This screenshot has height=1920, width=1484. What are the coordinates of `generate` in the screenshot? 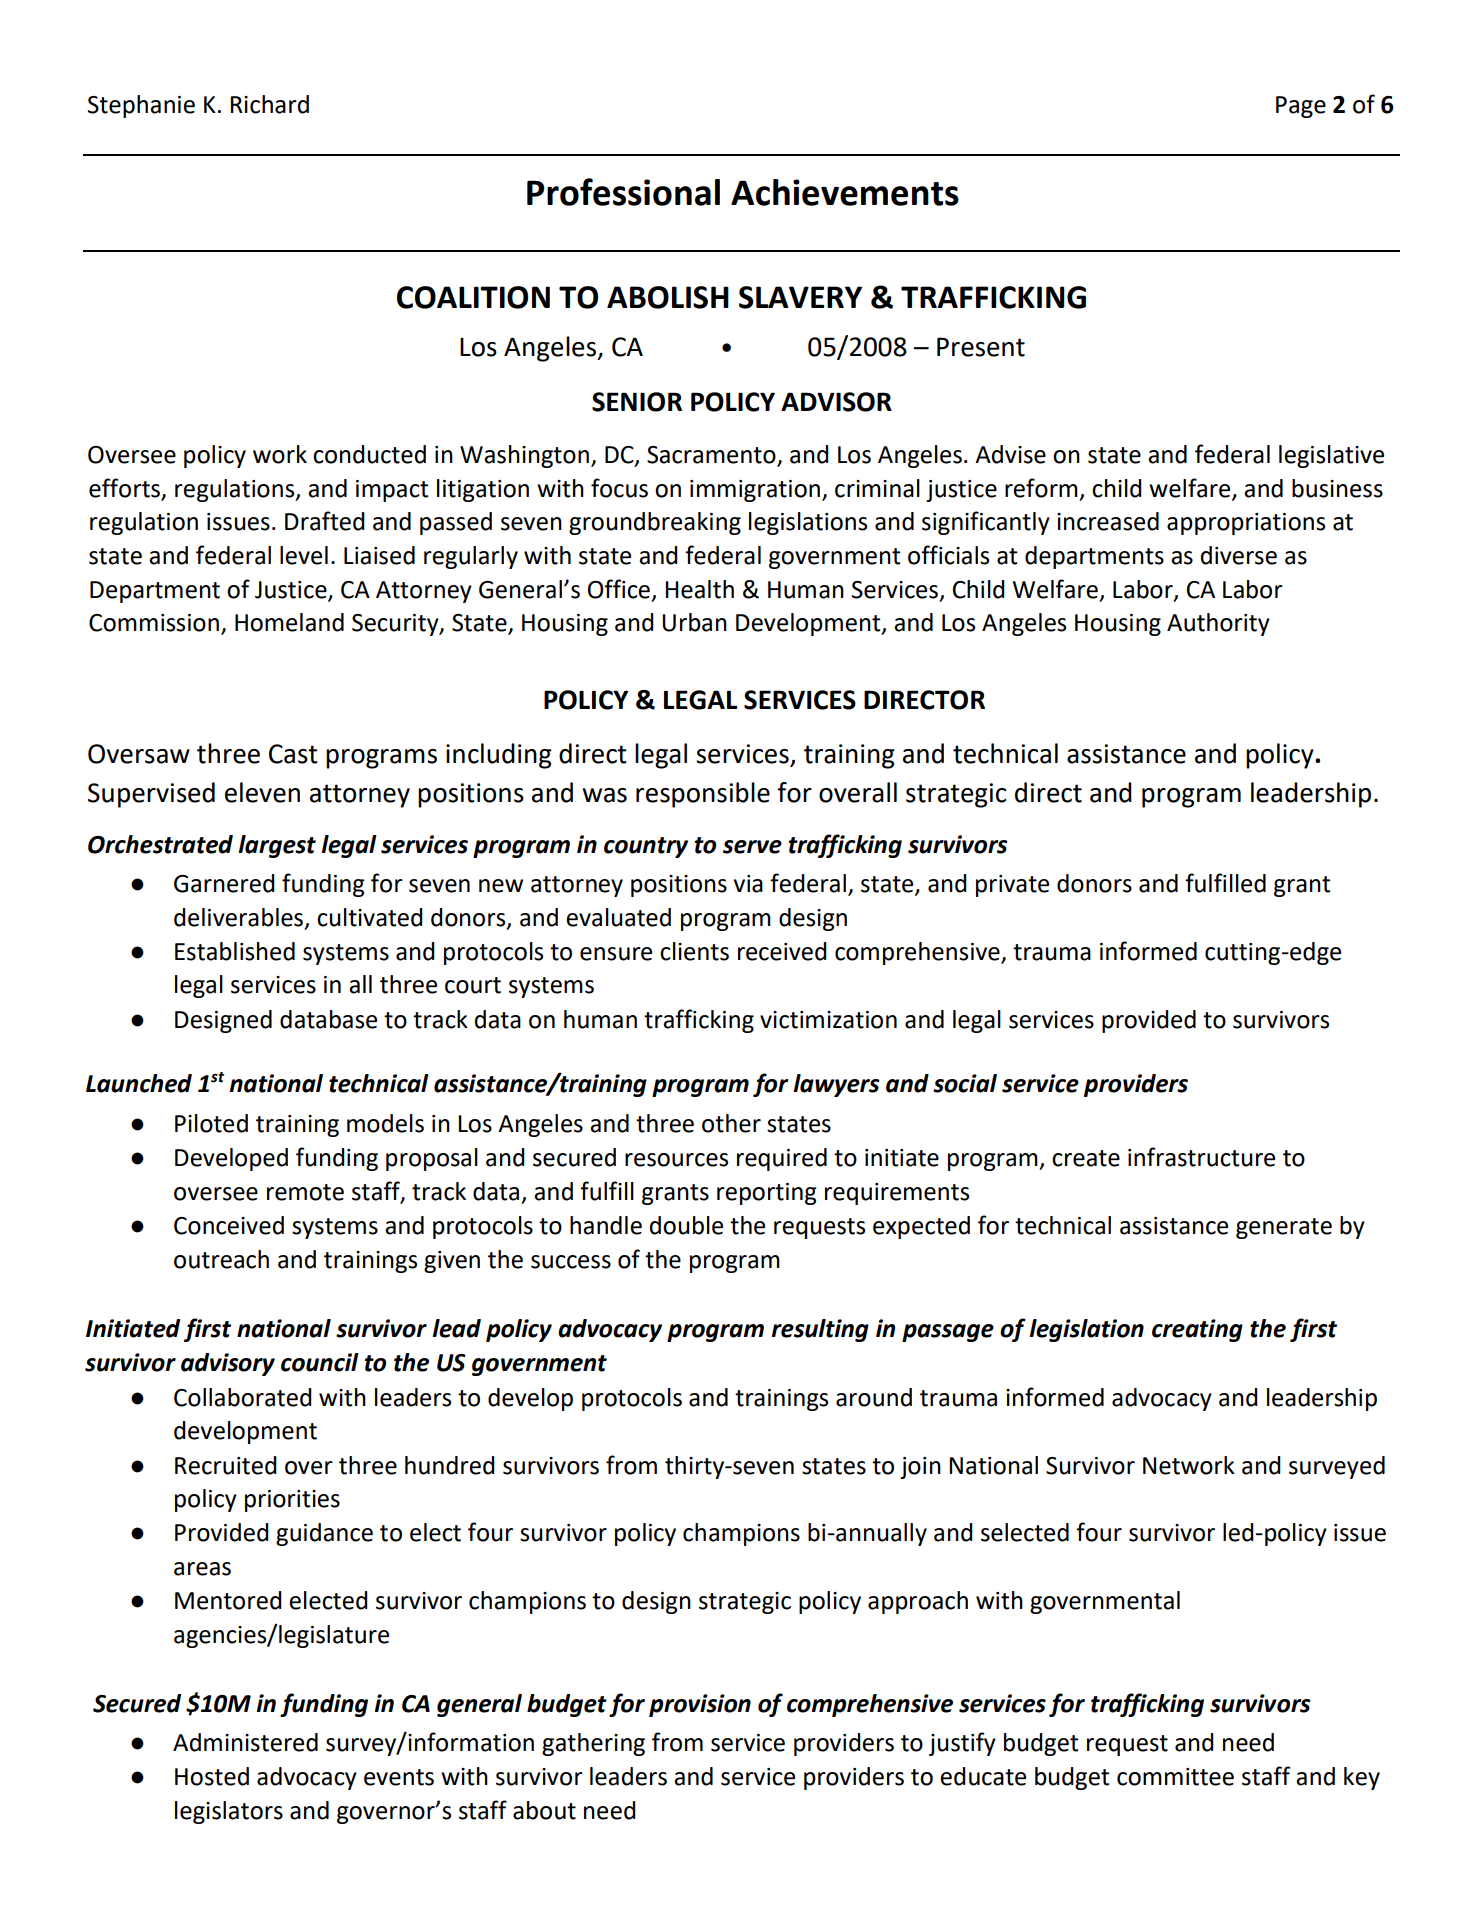 It's located at (1284, 1228).
